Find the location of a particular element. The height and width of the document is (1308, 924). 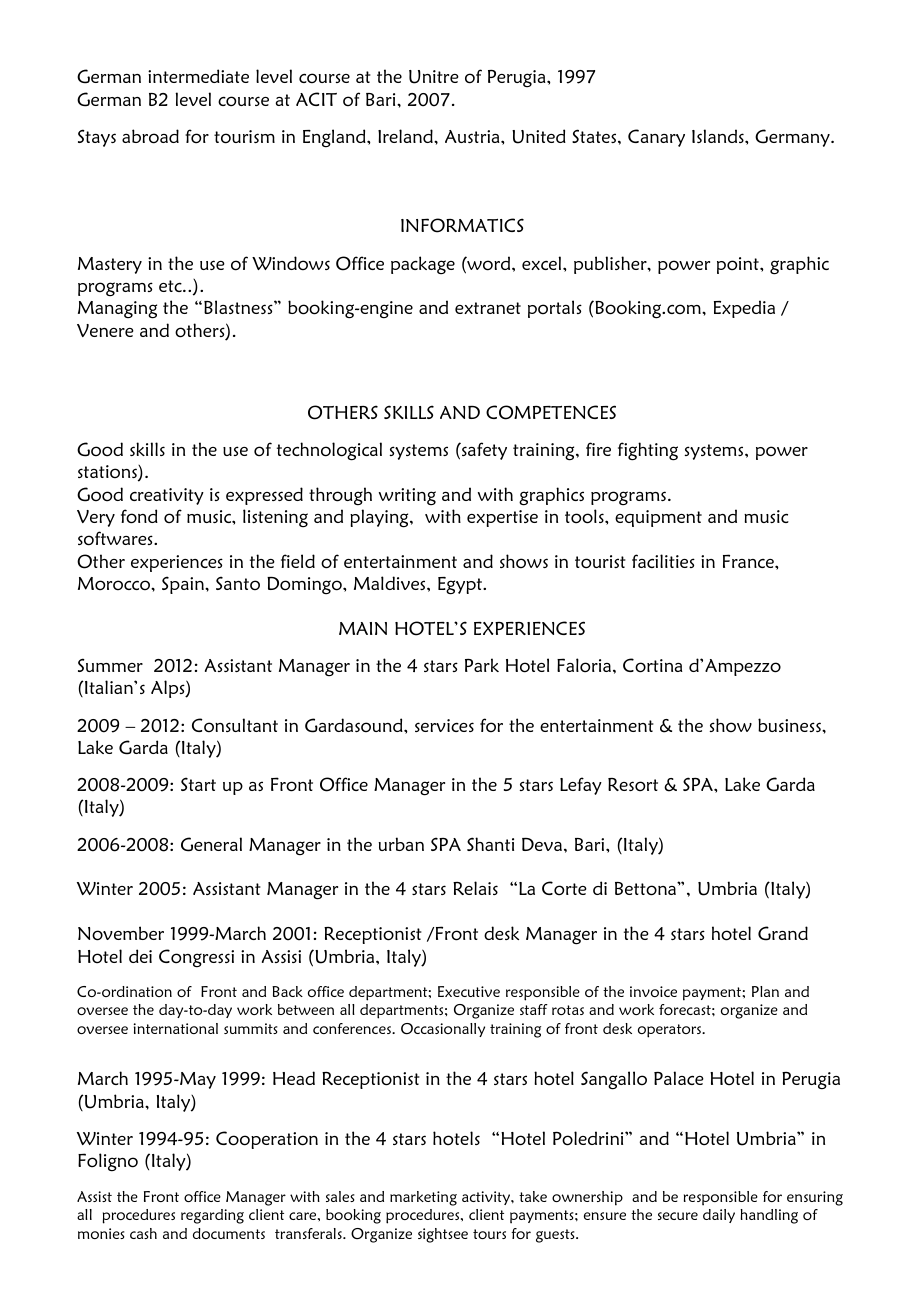

General is located at coordinates (211, 844).
